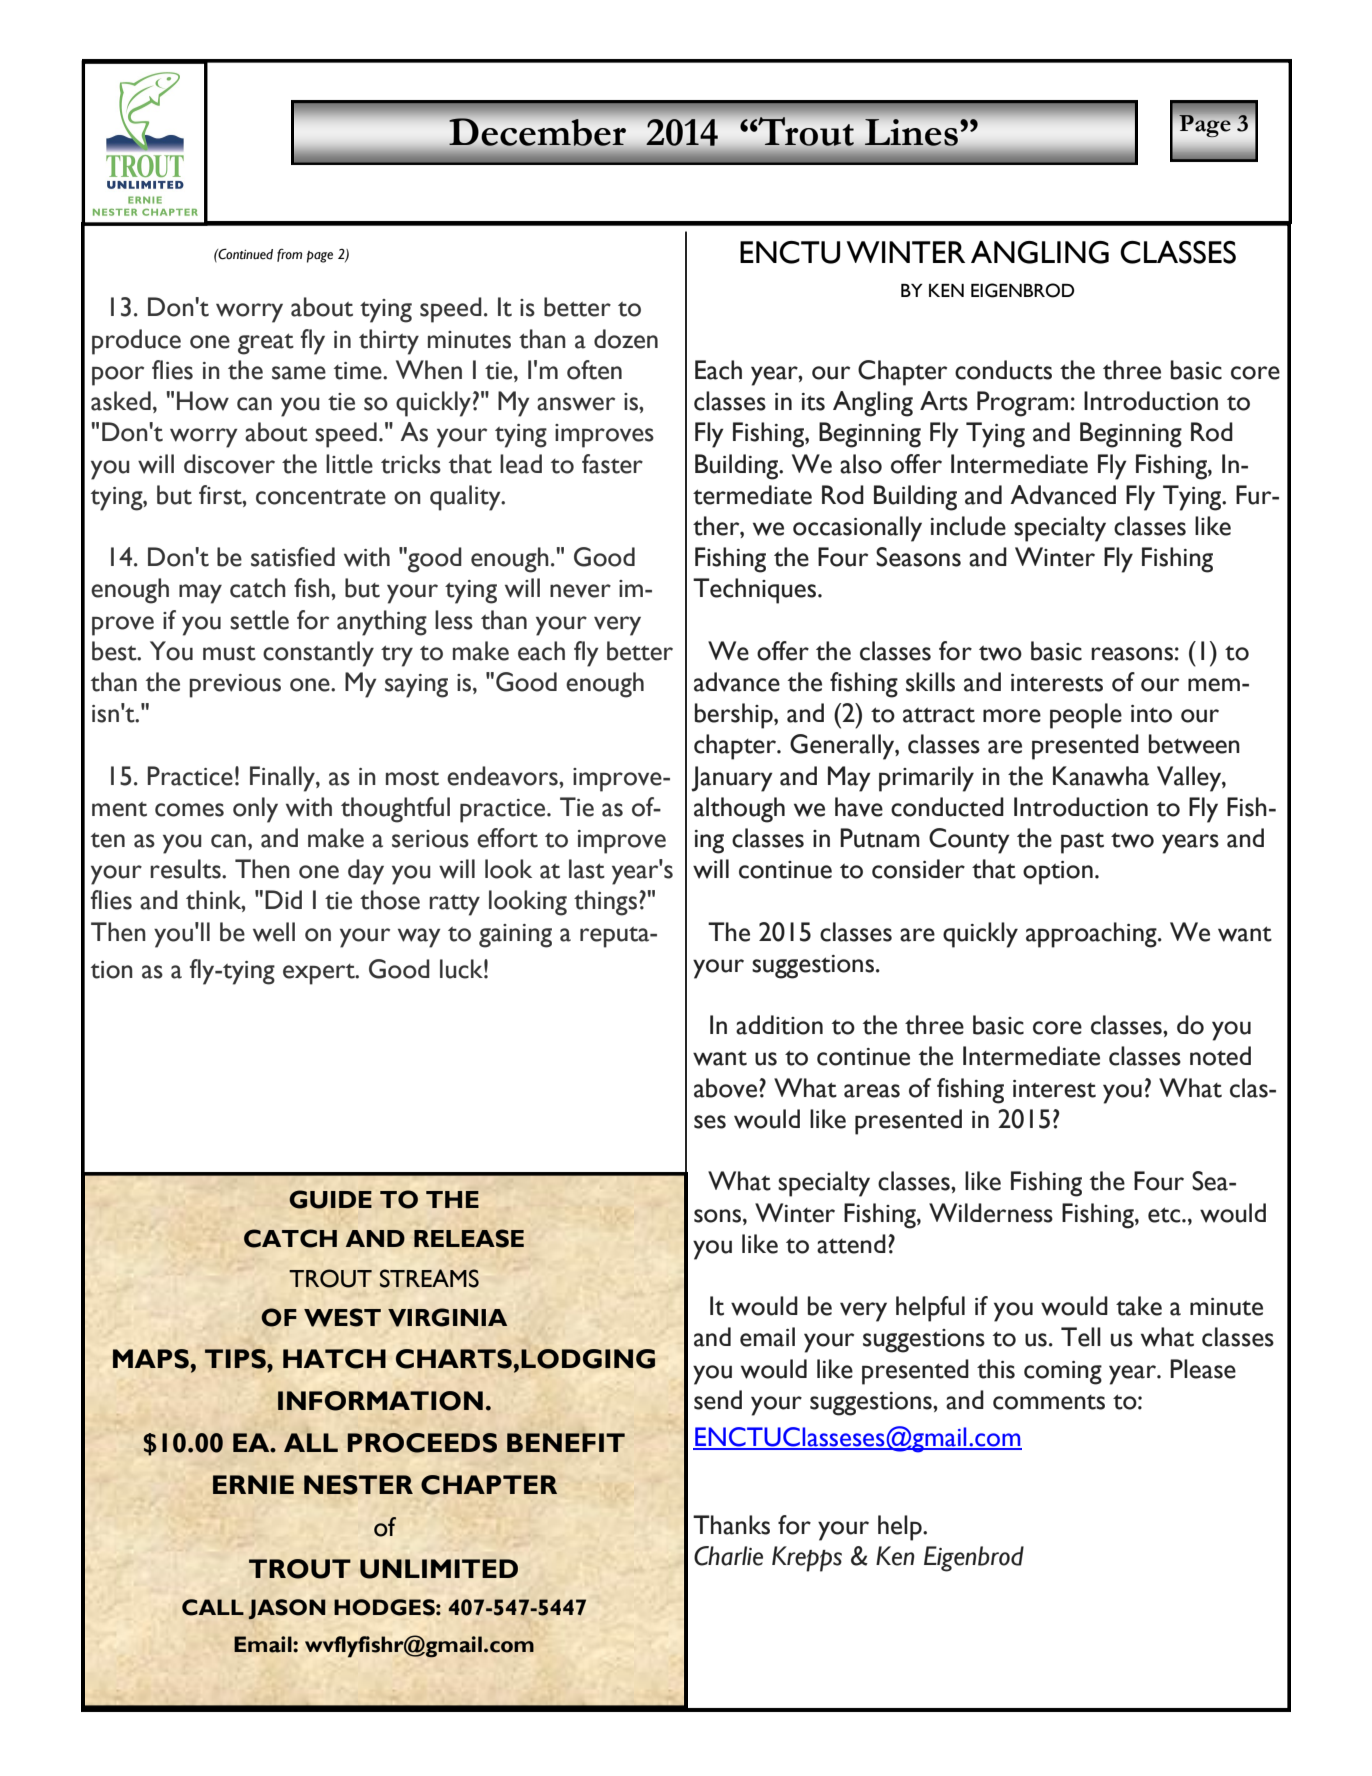 Image resolution: width=1372 pixels, height=1776 pixels. Describe the element at coordinates (605, 903) in the image. I see `things` at that location.
